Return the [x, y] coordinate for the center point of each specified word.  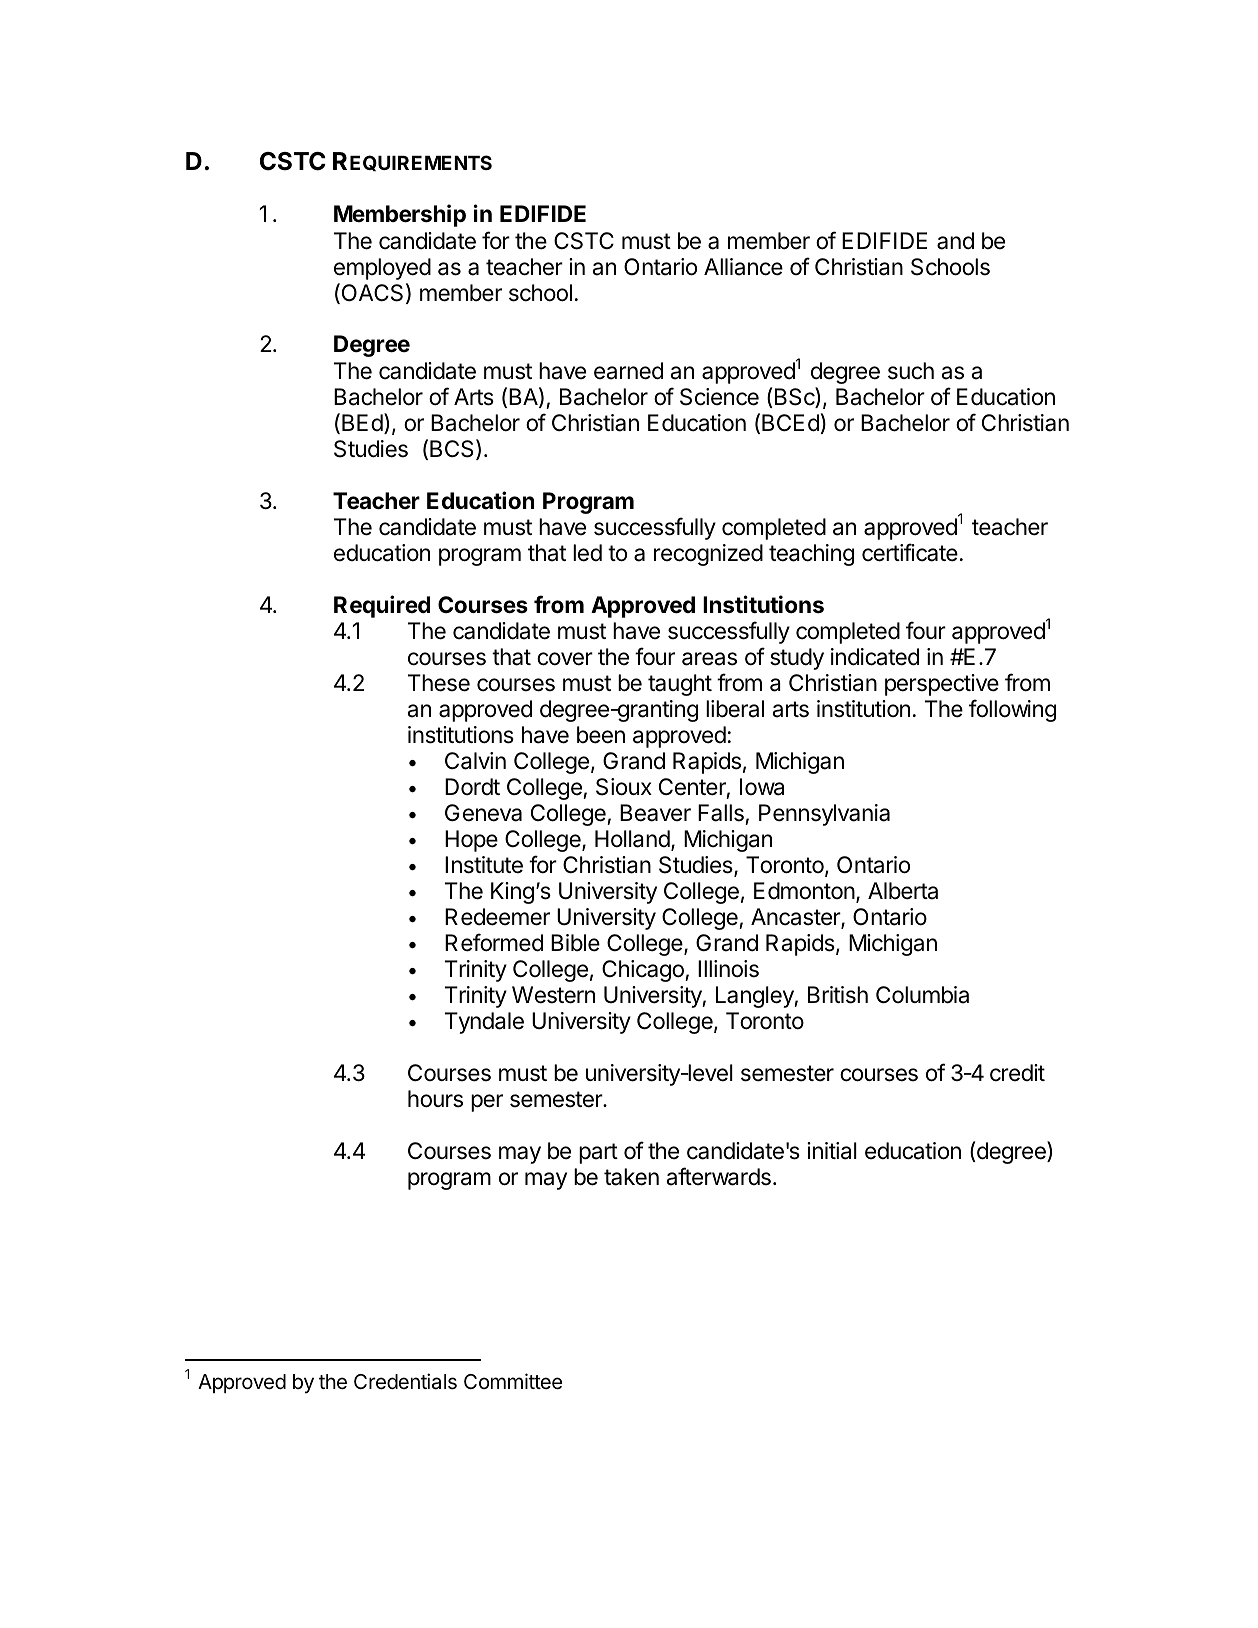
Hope [471, 841]
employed [382, 269]
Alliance [743, 267]
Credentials [405, 1381]
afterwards [718, 1176]
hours [435, 1099]
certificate [910, 552]
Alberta [903, 891]
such [911, 371]
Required [382, 606]
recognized [708, 555]
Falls [721, 813]
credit [1017, 1073]
